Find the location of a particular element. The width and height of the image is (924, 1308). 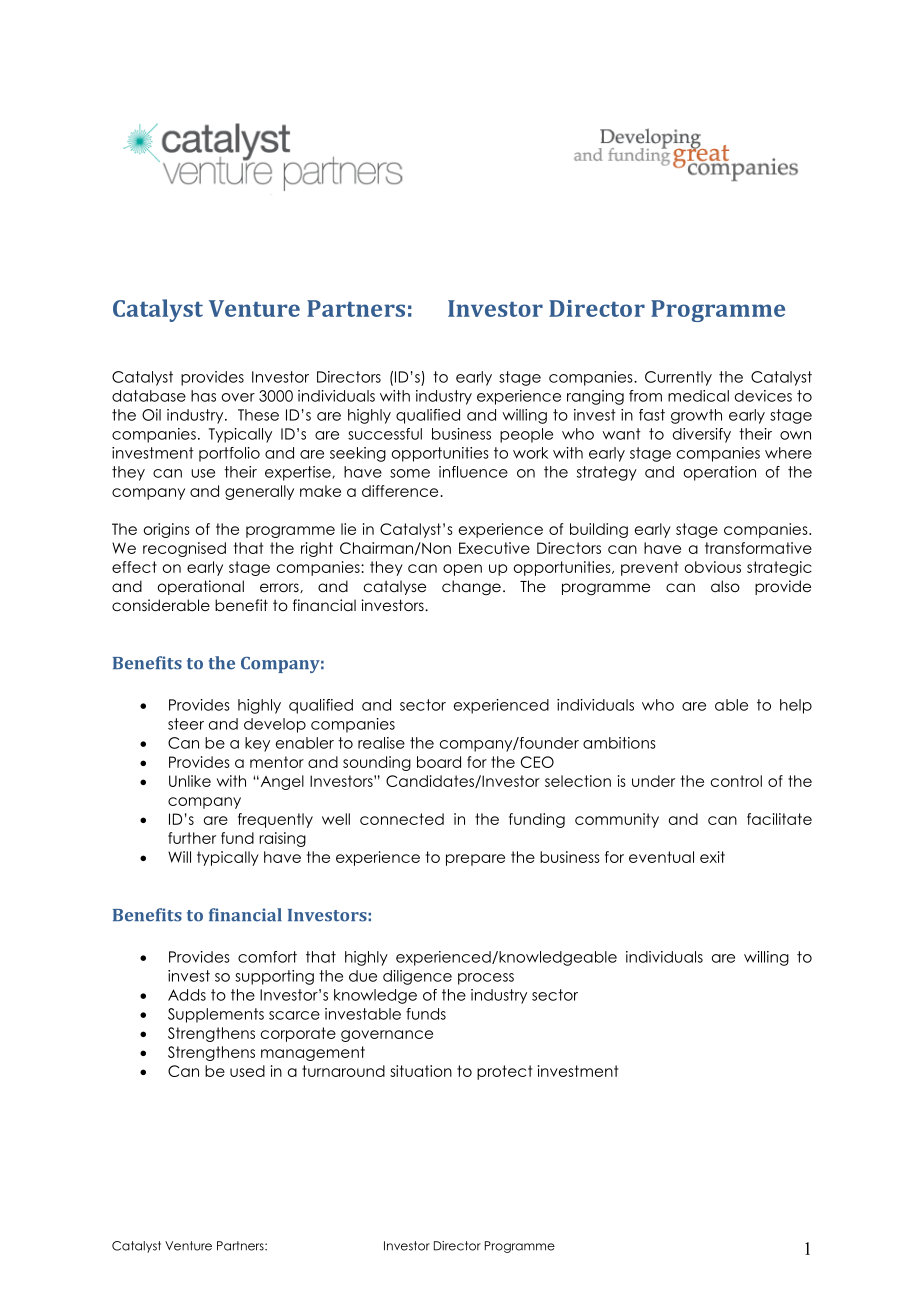

exit is located at coordinates (712, 857).
